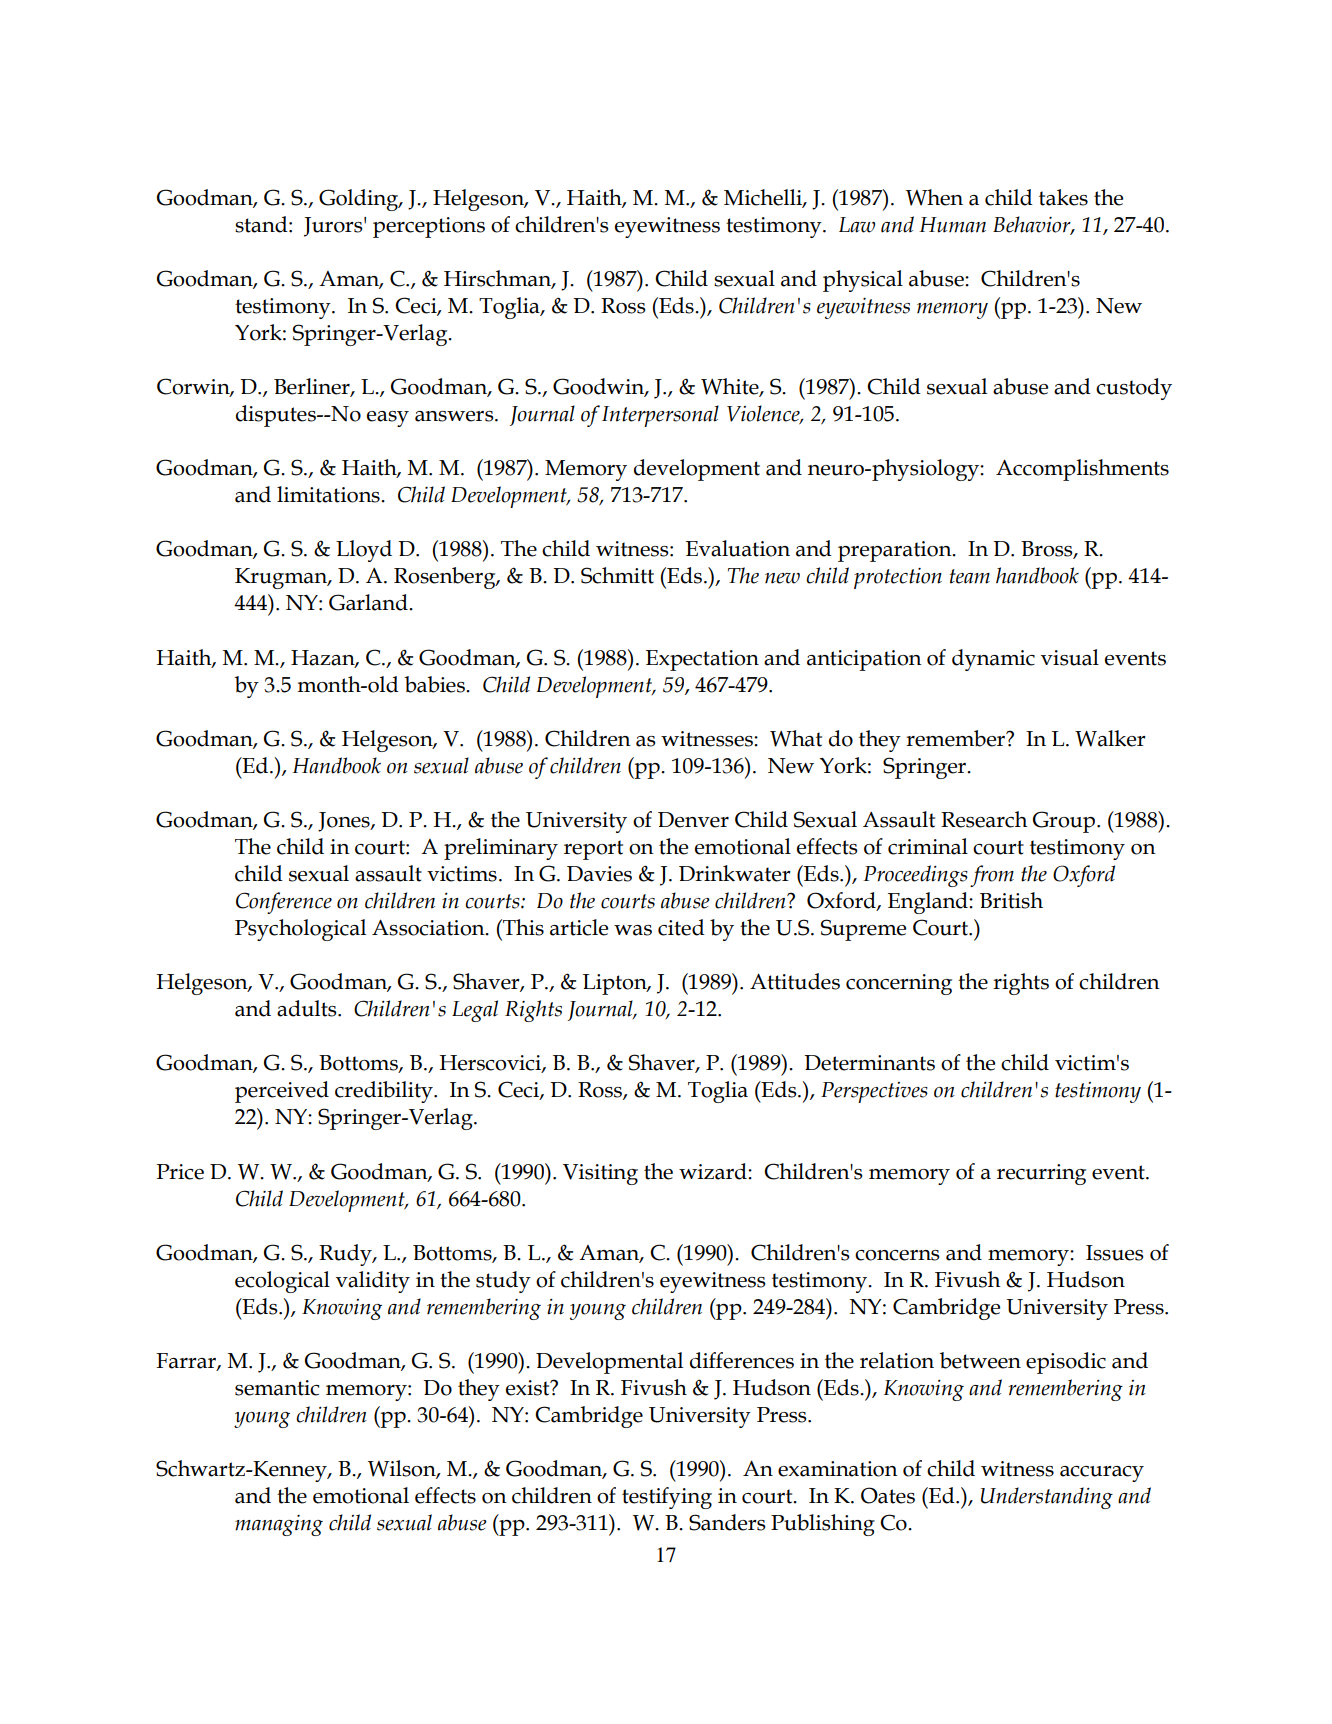  Describe the element at coordinates (952, 225) in the screenshot. I see `Human` at that location.
